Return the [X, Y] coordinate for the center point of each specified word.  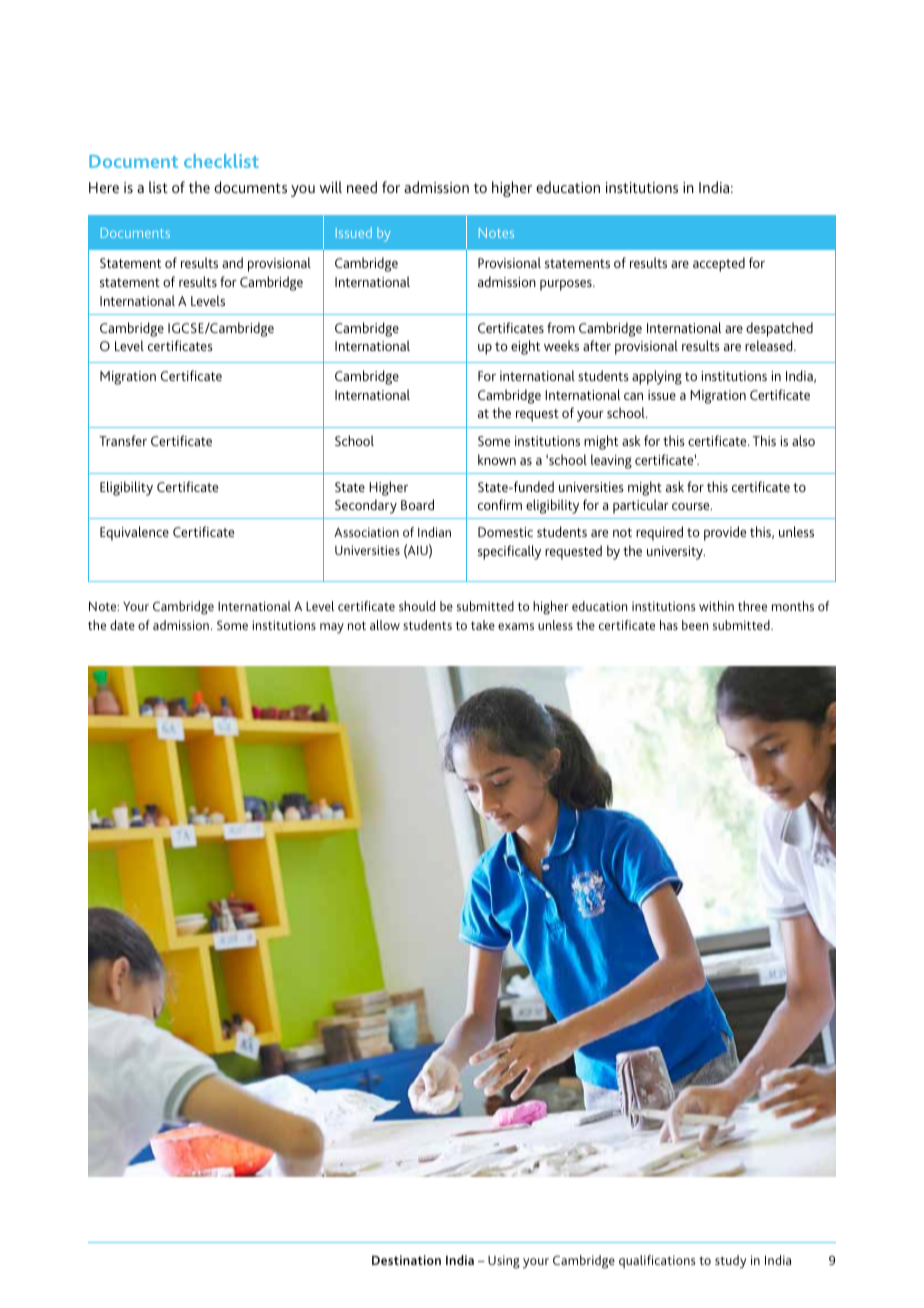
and [232, 262]
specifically [509, 552]
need [362, 187]
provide [725, 533]
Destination [406, 1260]
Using [504, 1262]
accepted [719, 264]
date [122, 625]
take [483, 625]
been [695, 625]
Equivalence [134, 533]
